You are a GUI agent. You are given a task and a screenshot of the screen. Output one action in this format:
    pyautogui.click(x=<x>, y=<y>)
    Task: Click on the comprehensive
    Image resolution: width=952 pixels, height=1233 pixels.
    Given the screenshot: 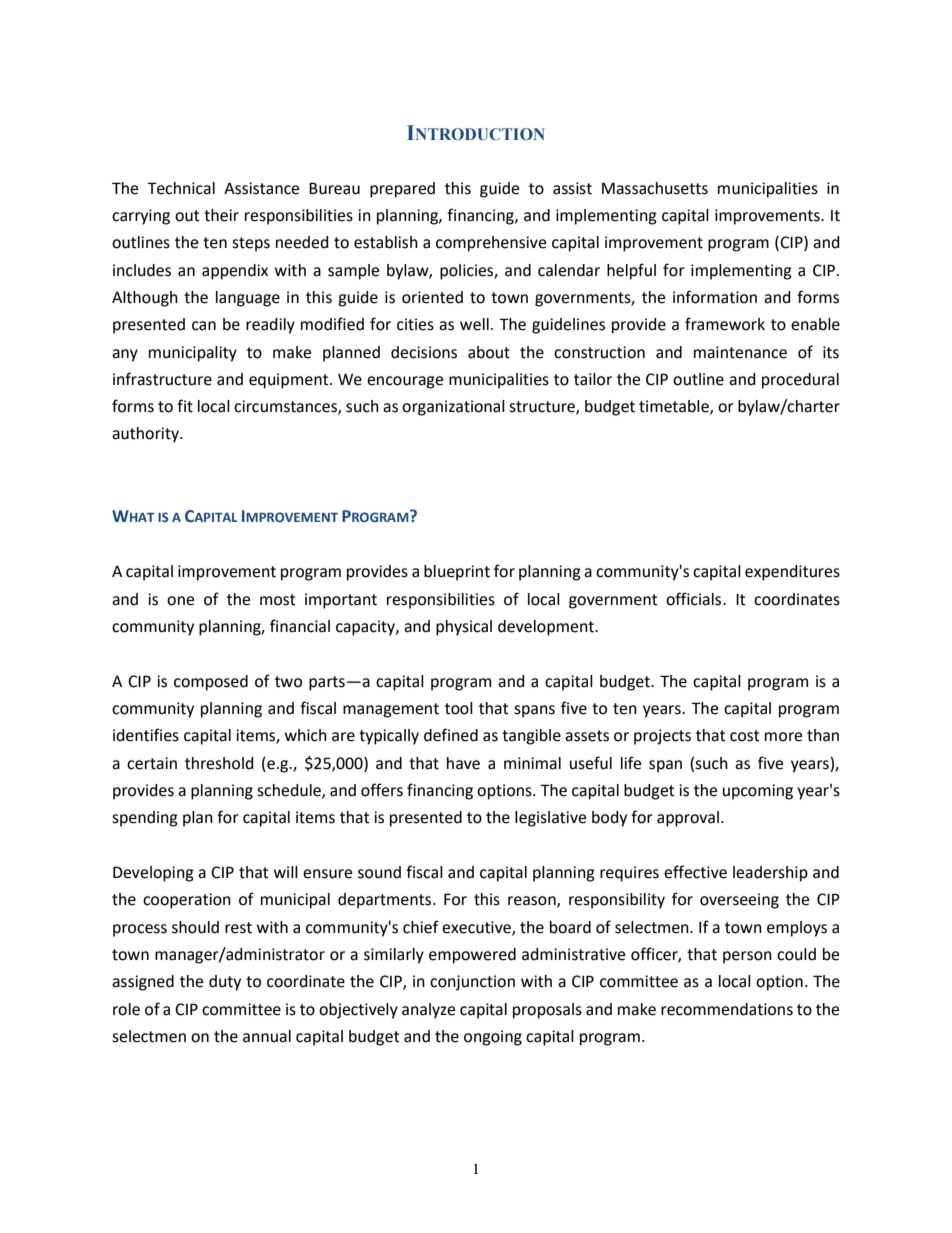 What is the action you would take?
    pyautogui.click(x=491, y=244)
